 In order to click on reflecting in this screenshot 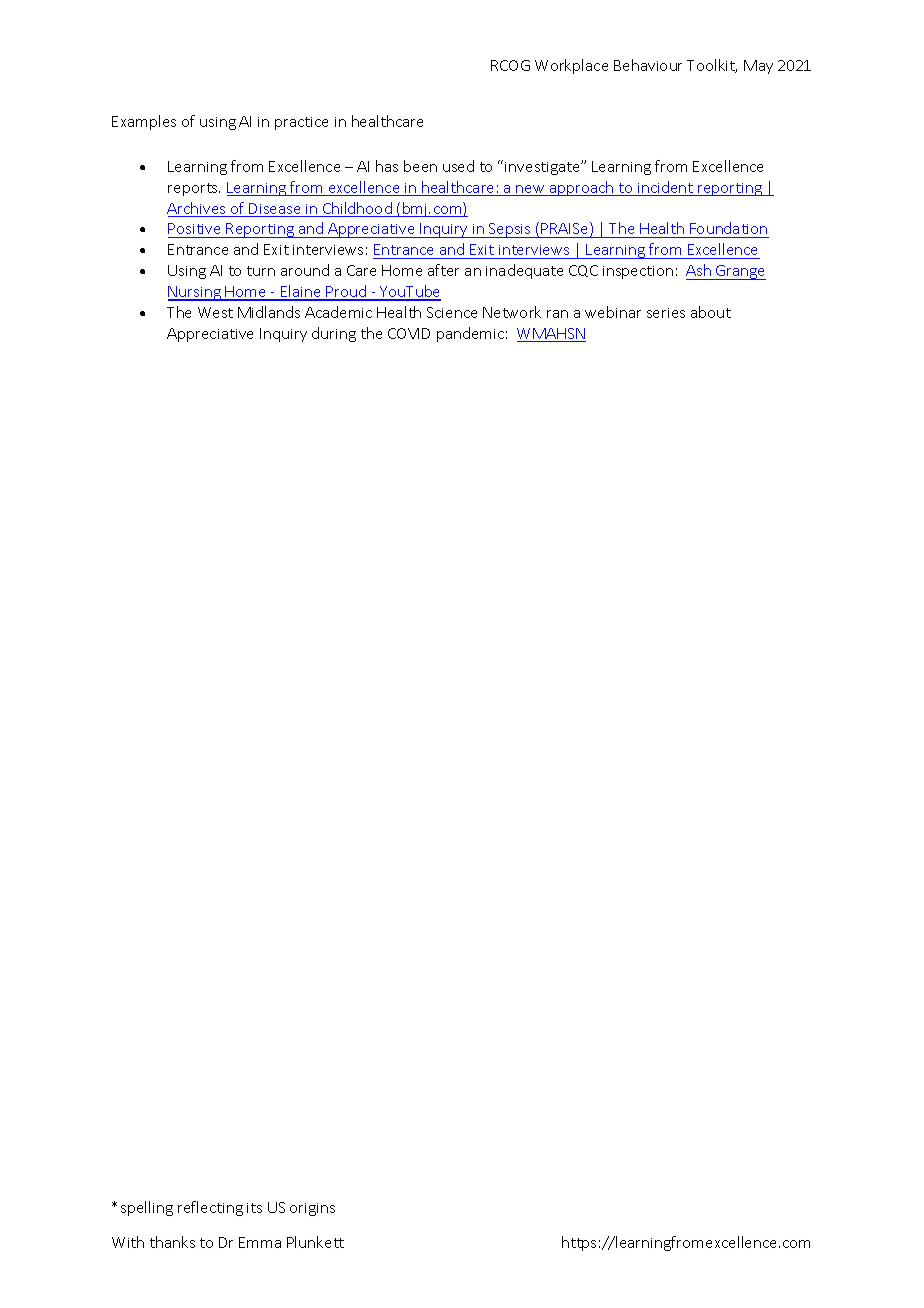, I will do `click(210, 1208)`.
